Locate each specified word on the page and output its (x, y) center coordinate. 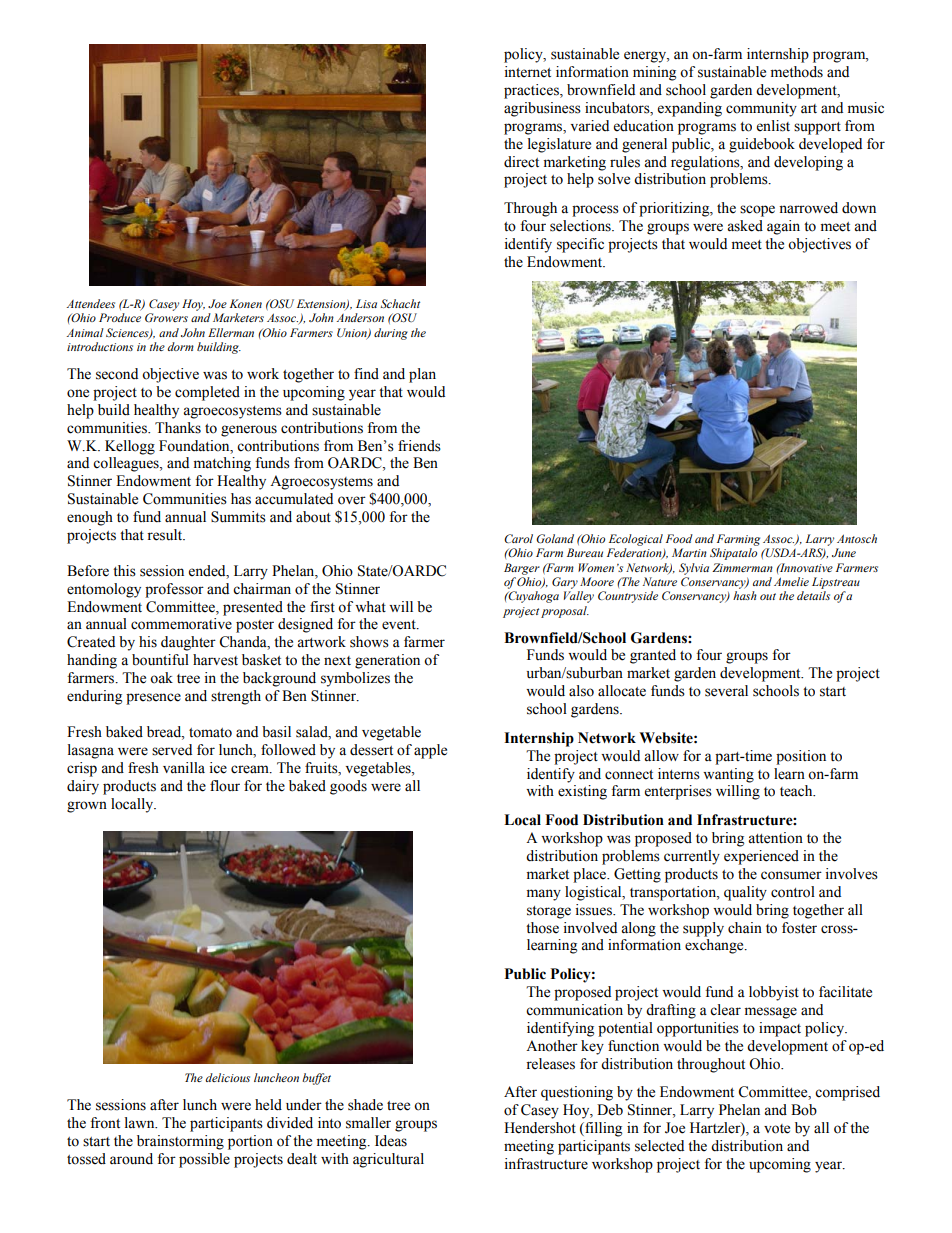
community (761, 109)
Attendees (91, 303)
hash (745, 595)
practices (532, 91)
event (400, 625)
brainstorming (180, 1142)
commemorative (181, 624)
